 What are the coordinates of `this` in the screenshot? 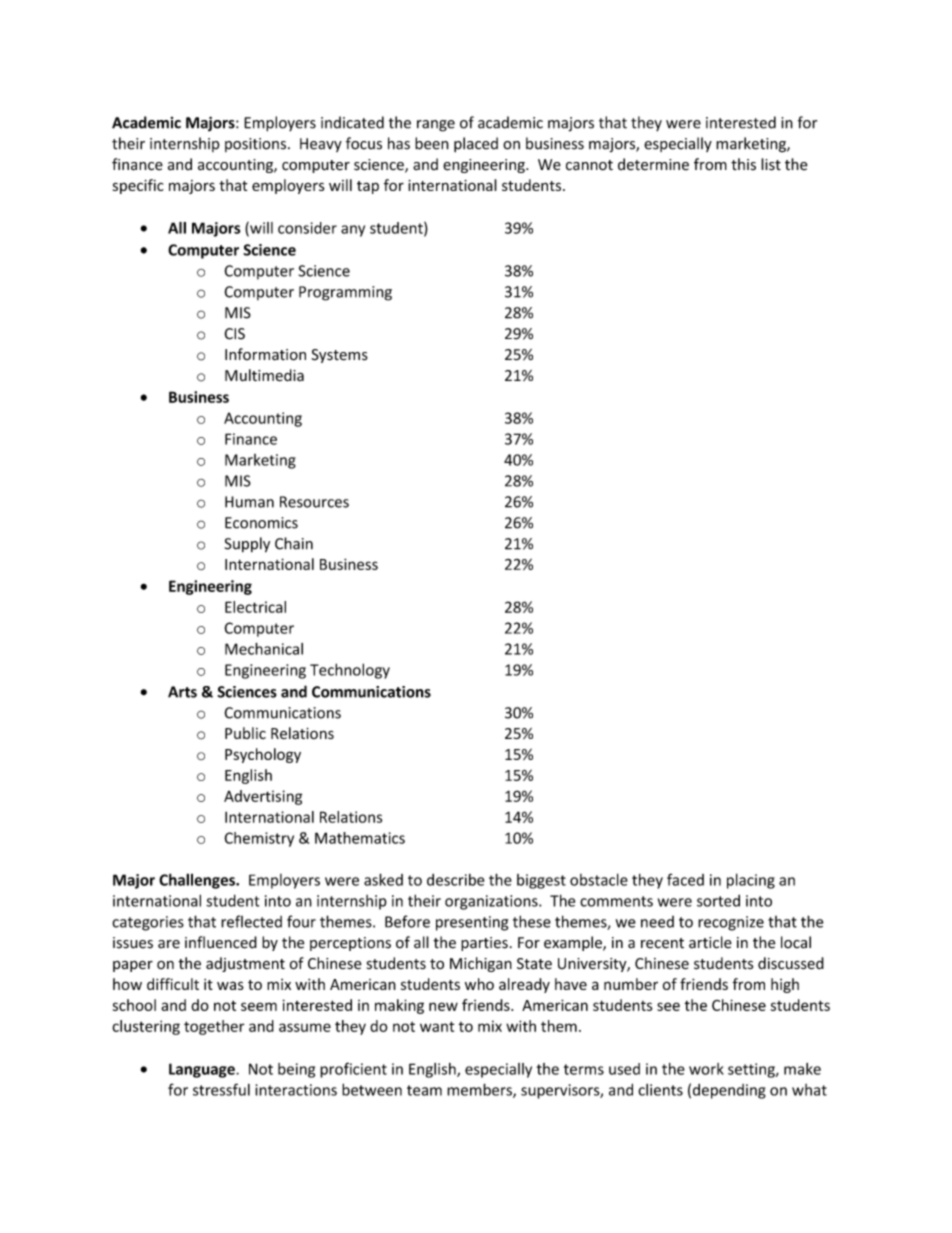 It's located at (743, 164).
